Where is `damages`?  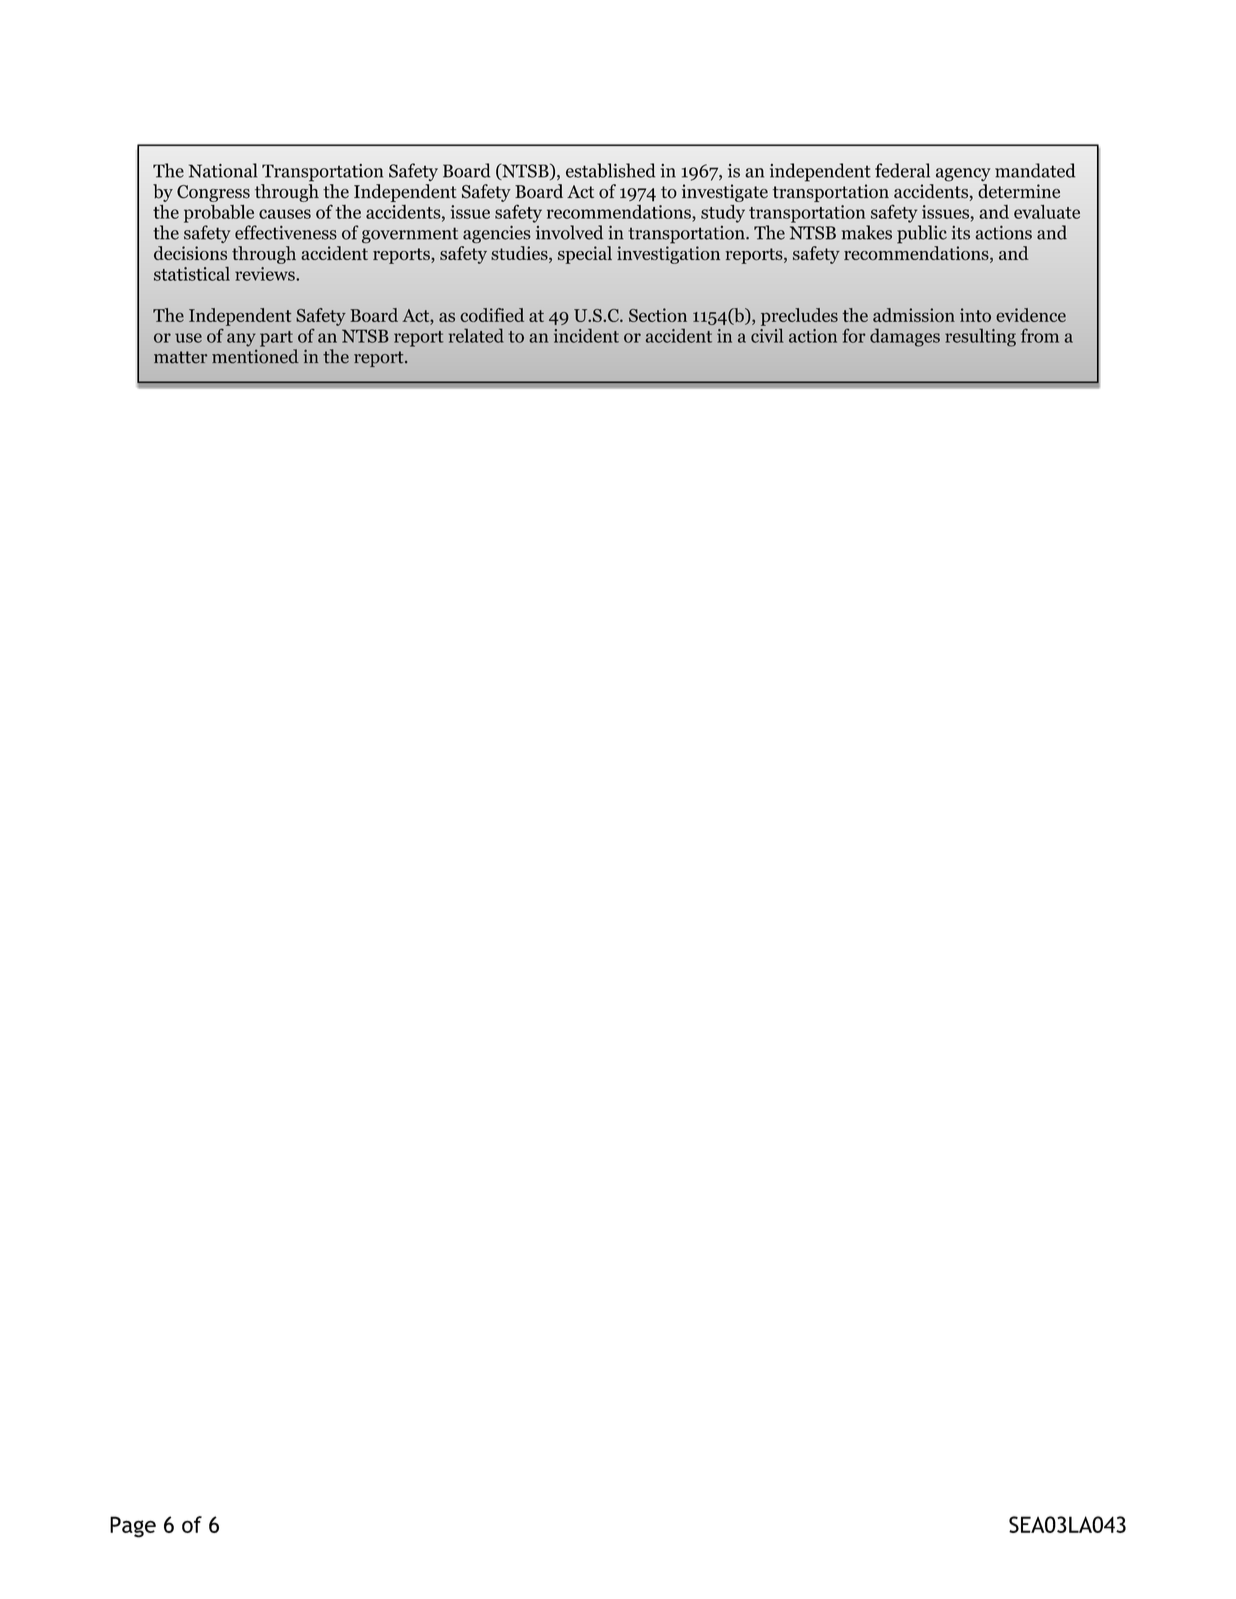 damages is located at coordinates (905, 337).
